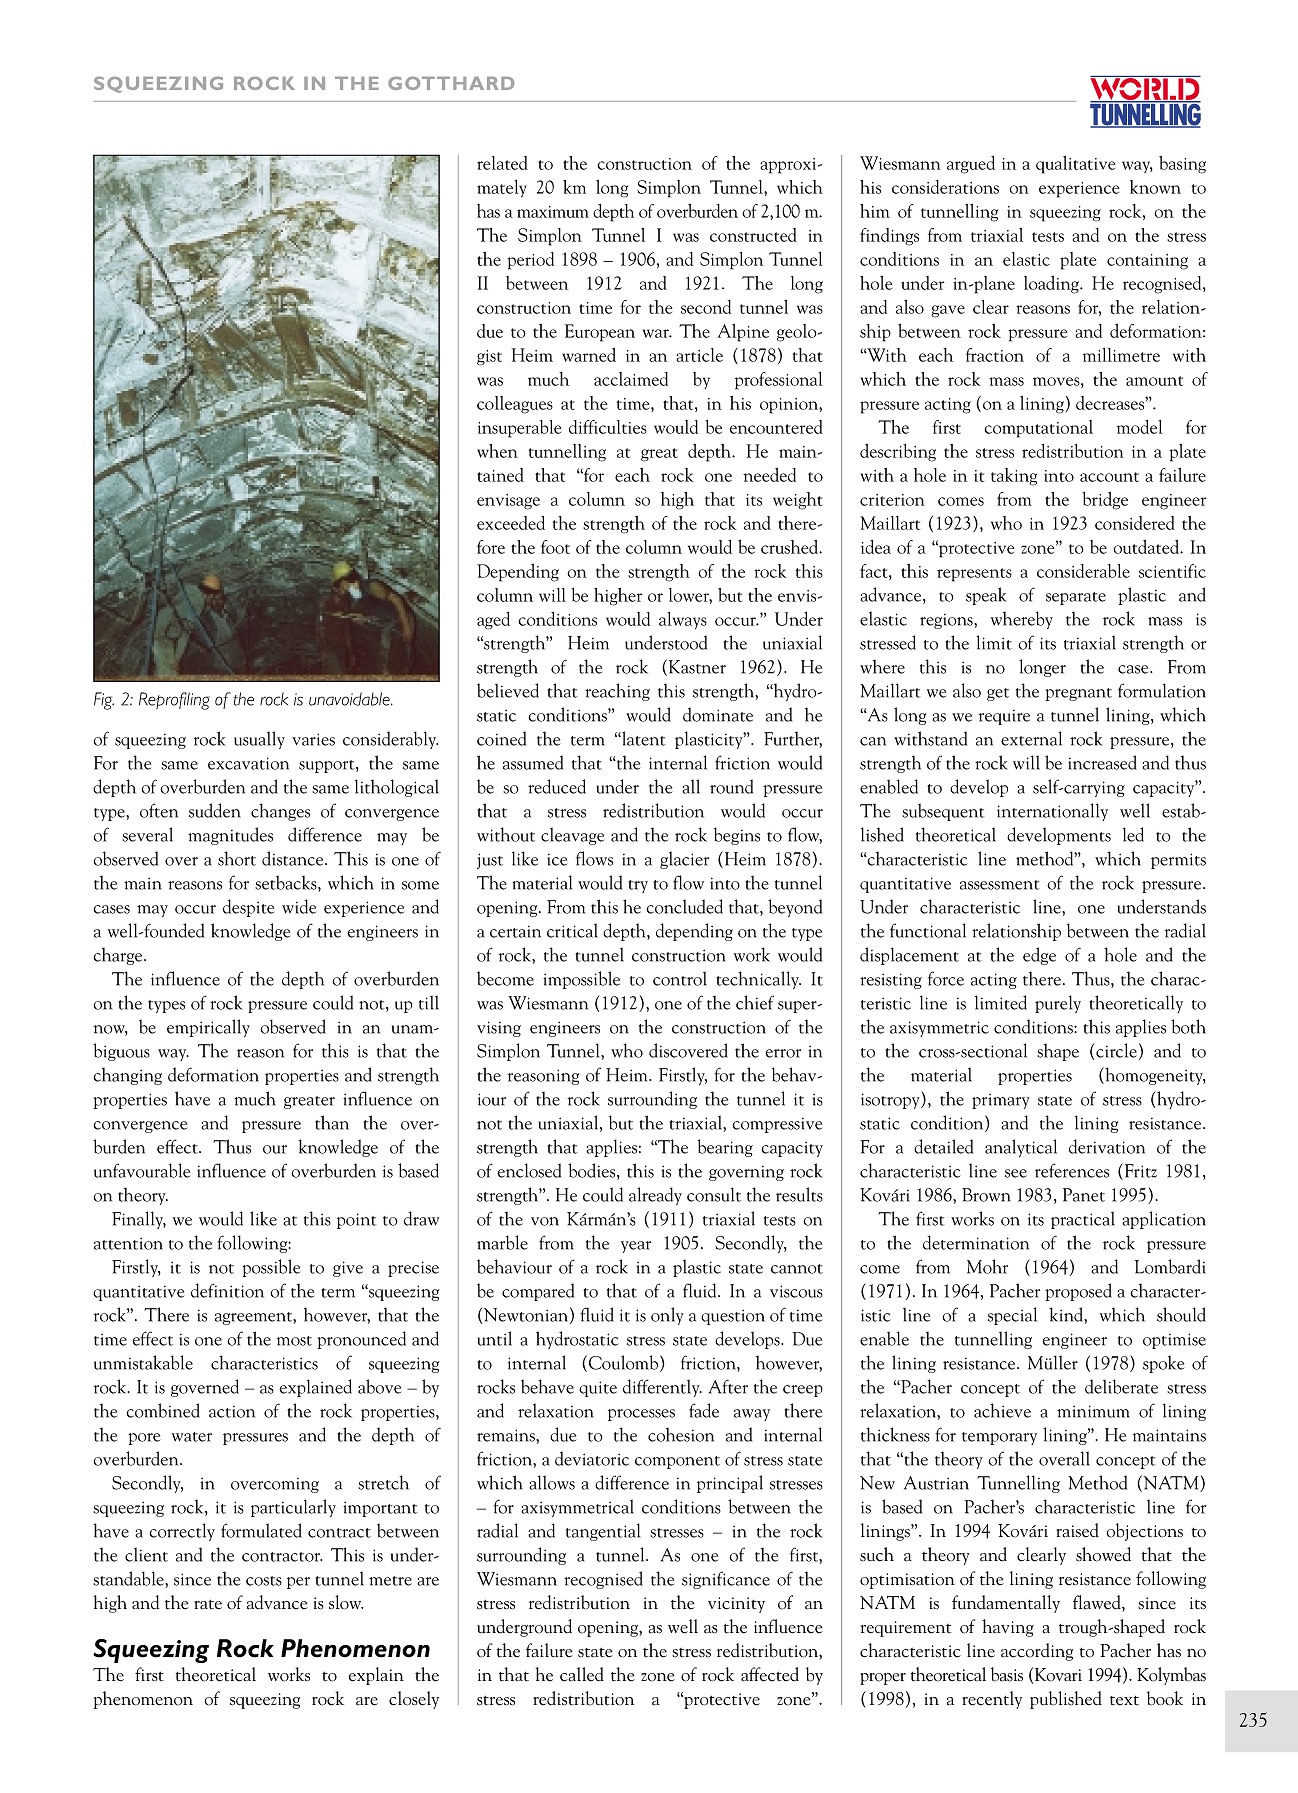 This page has width=1298, height=1793. I want to click on costs, so click(264, 1581).
